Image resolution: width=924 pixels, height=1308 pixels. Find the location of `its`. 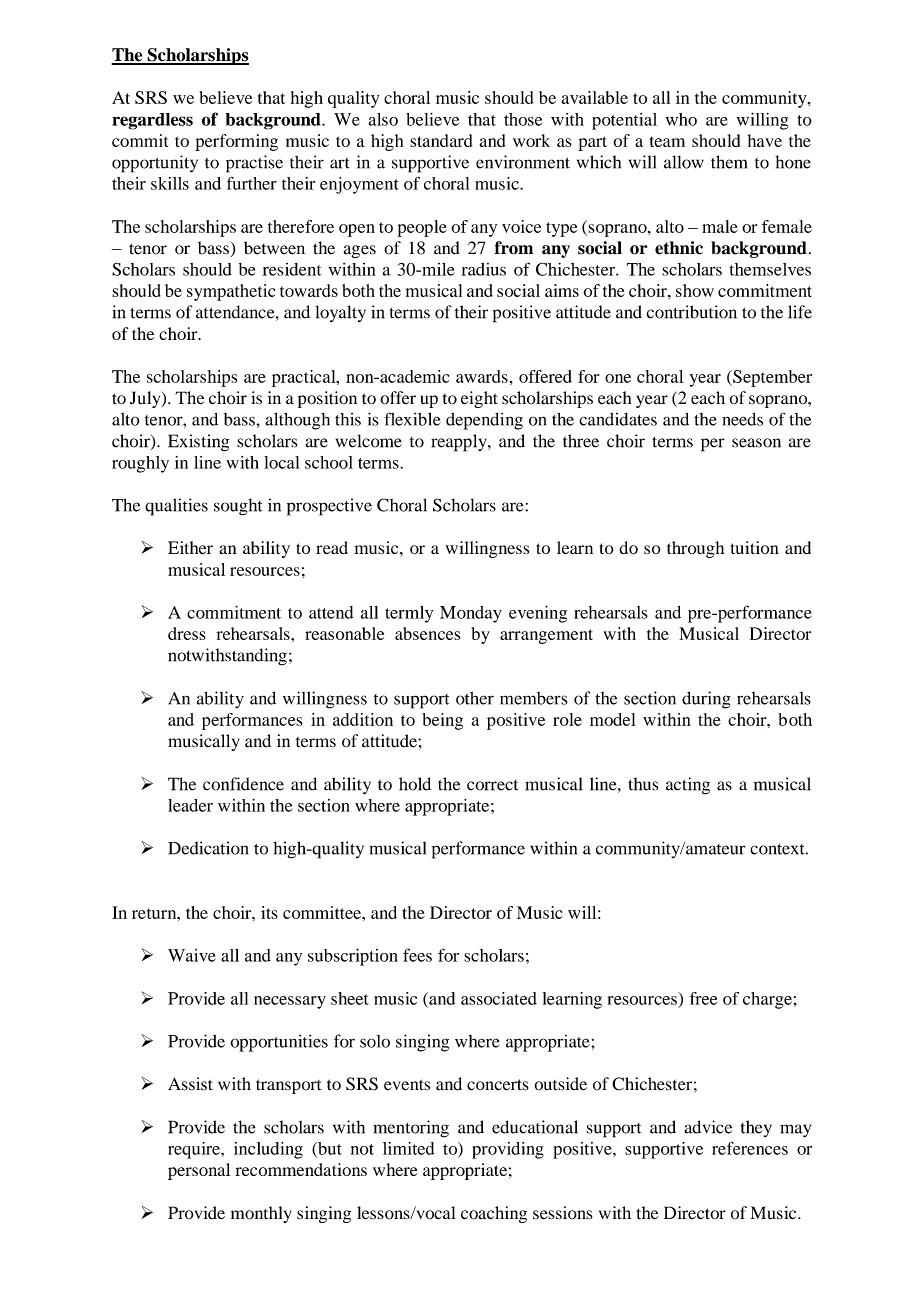

its is located at coordinates (269, 912).
